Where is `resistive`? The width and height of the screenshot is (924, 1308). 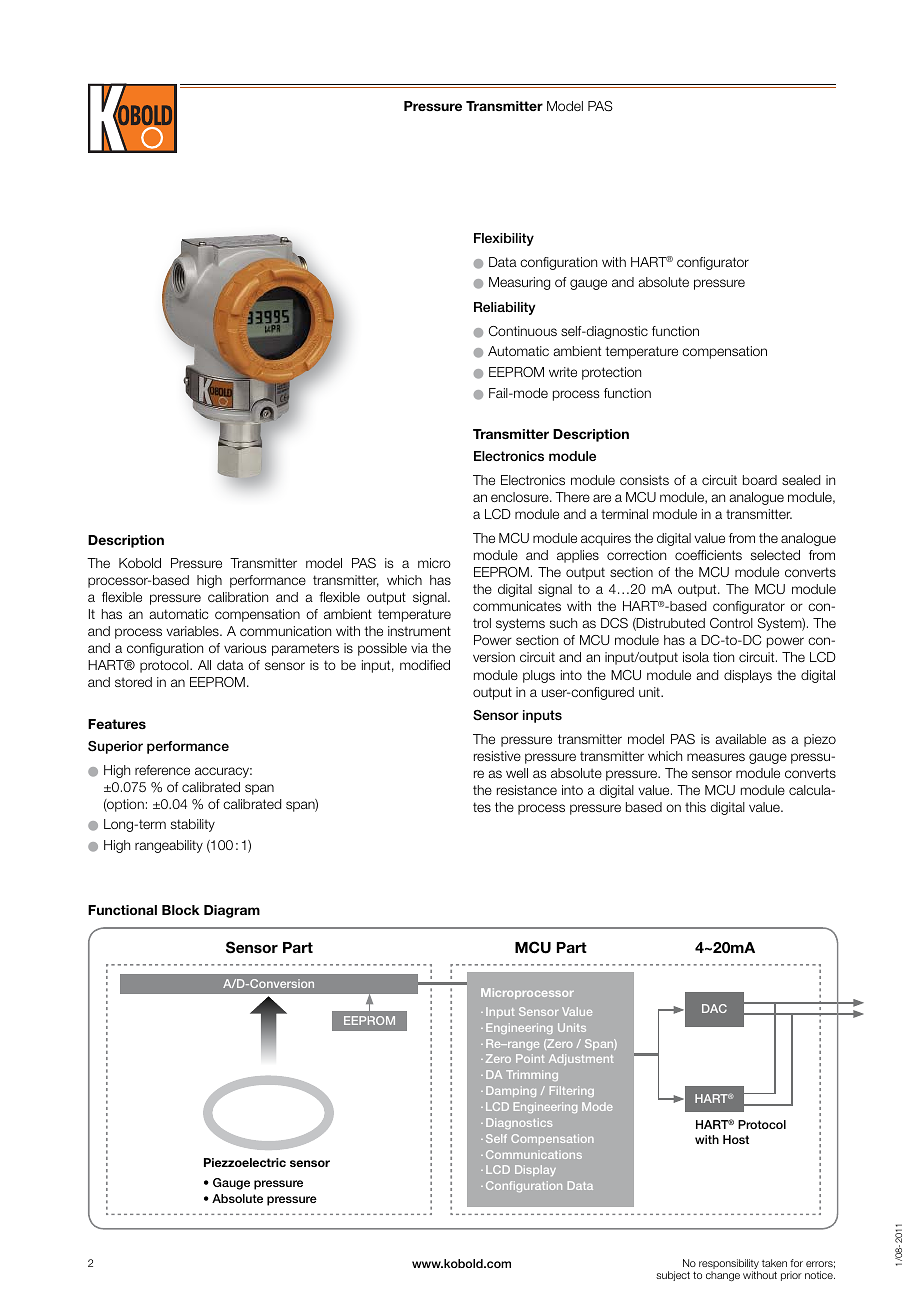
resistive is located at coordinates (497, 756).
